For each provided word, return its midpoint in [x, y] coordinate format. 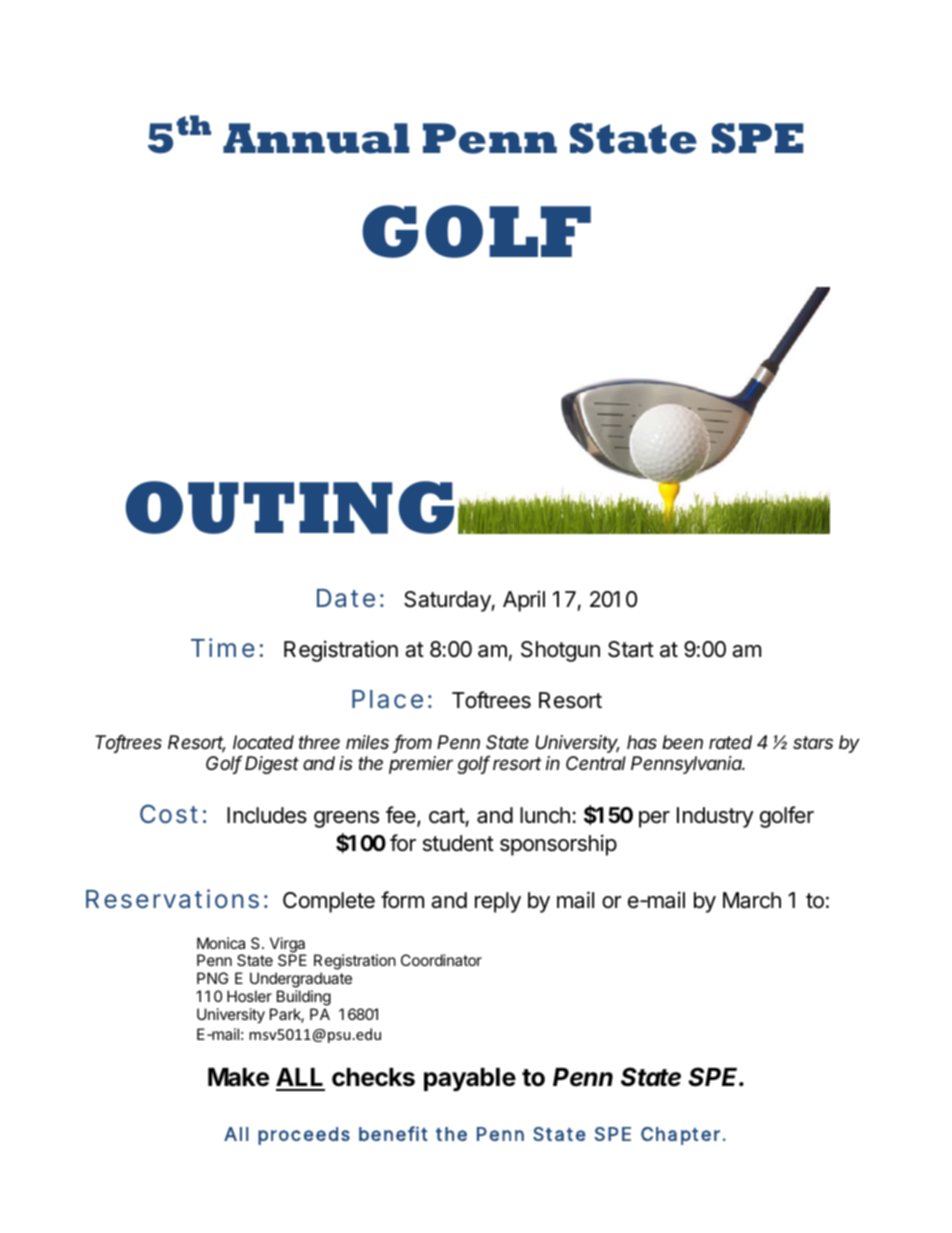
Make [238, 1077]
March [752, 900]
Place [387, 699]
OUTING [289, 507]
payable [470, 1079]
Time [223, 648]
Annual [316, 138]
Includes [267, 815]
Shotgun [560, 651]
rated [730, 742]
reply [498, 902]
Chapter [680, 1136]
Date [346, 598]
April [524, 601]
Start [631, 649]
